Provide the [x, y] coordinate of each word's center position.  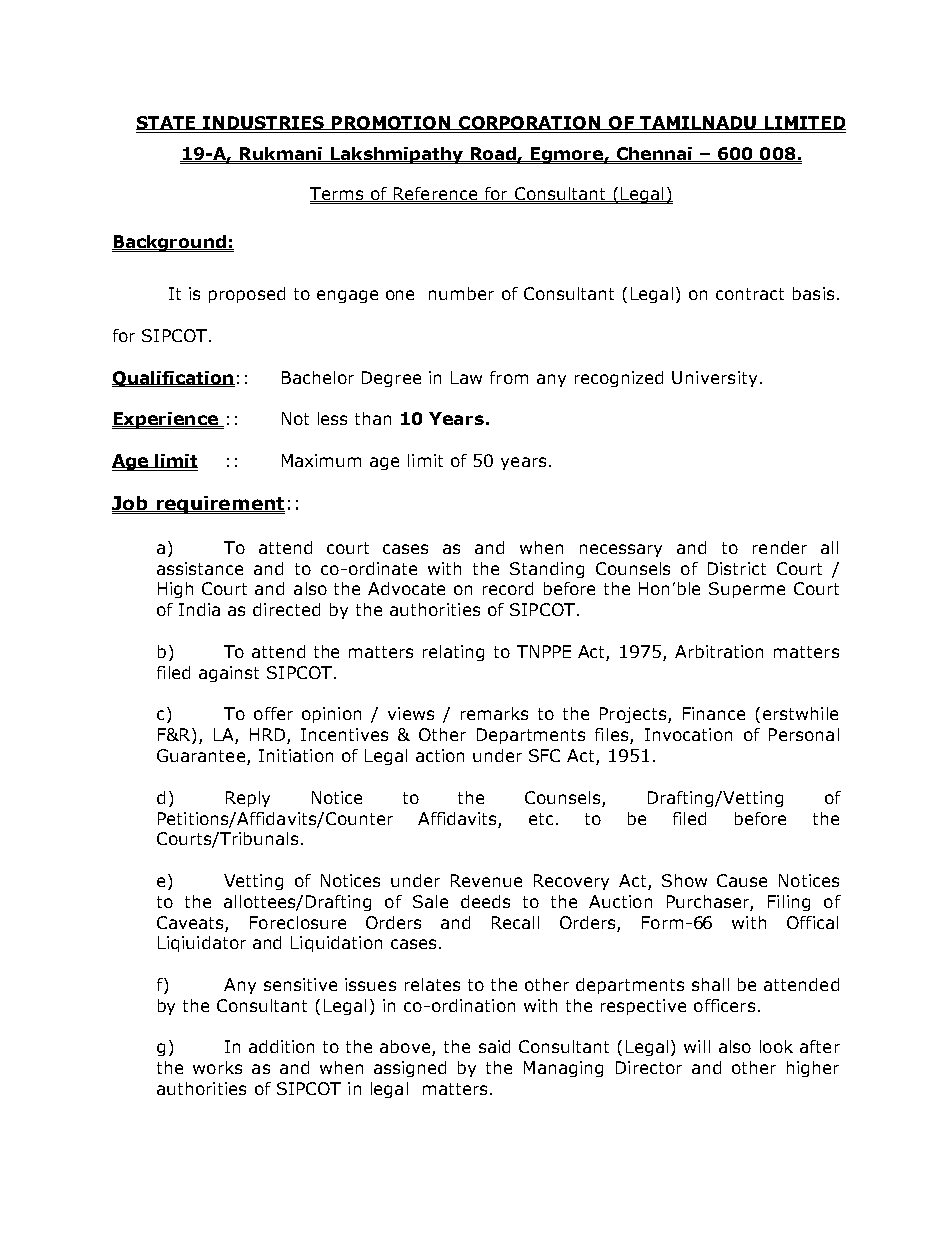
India [199, 609]
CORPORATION [530, 123]
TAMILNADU [698, 123]
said [494, 1046]
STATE [167, 123]
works [217, 1067]
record [508, 588]
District [737, 568]
